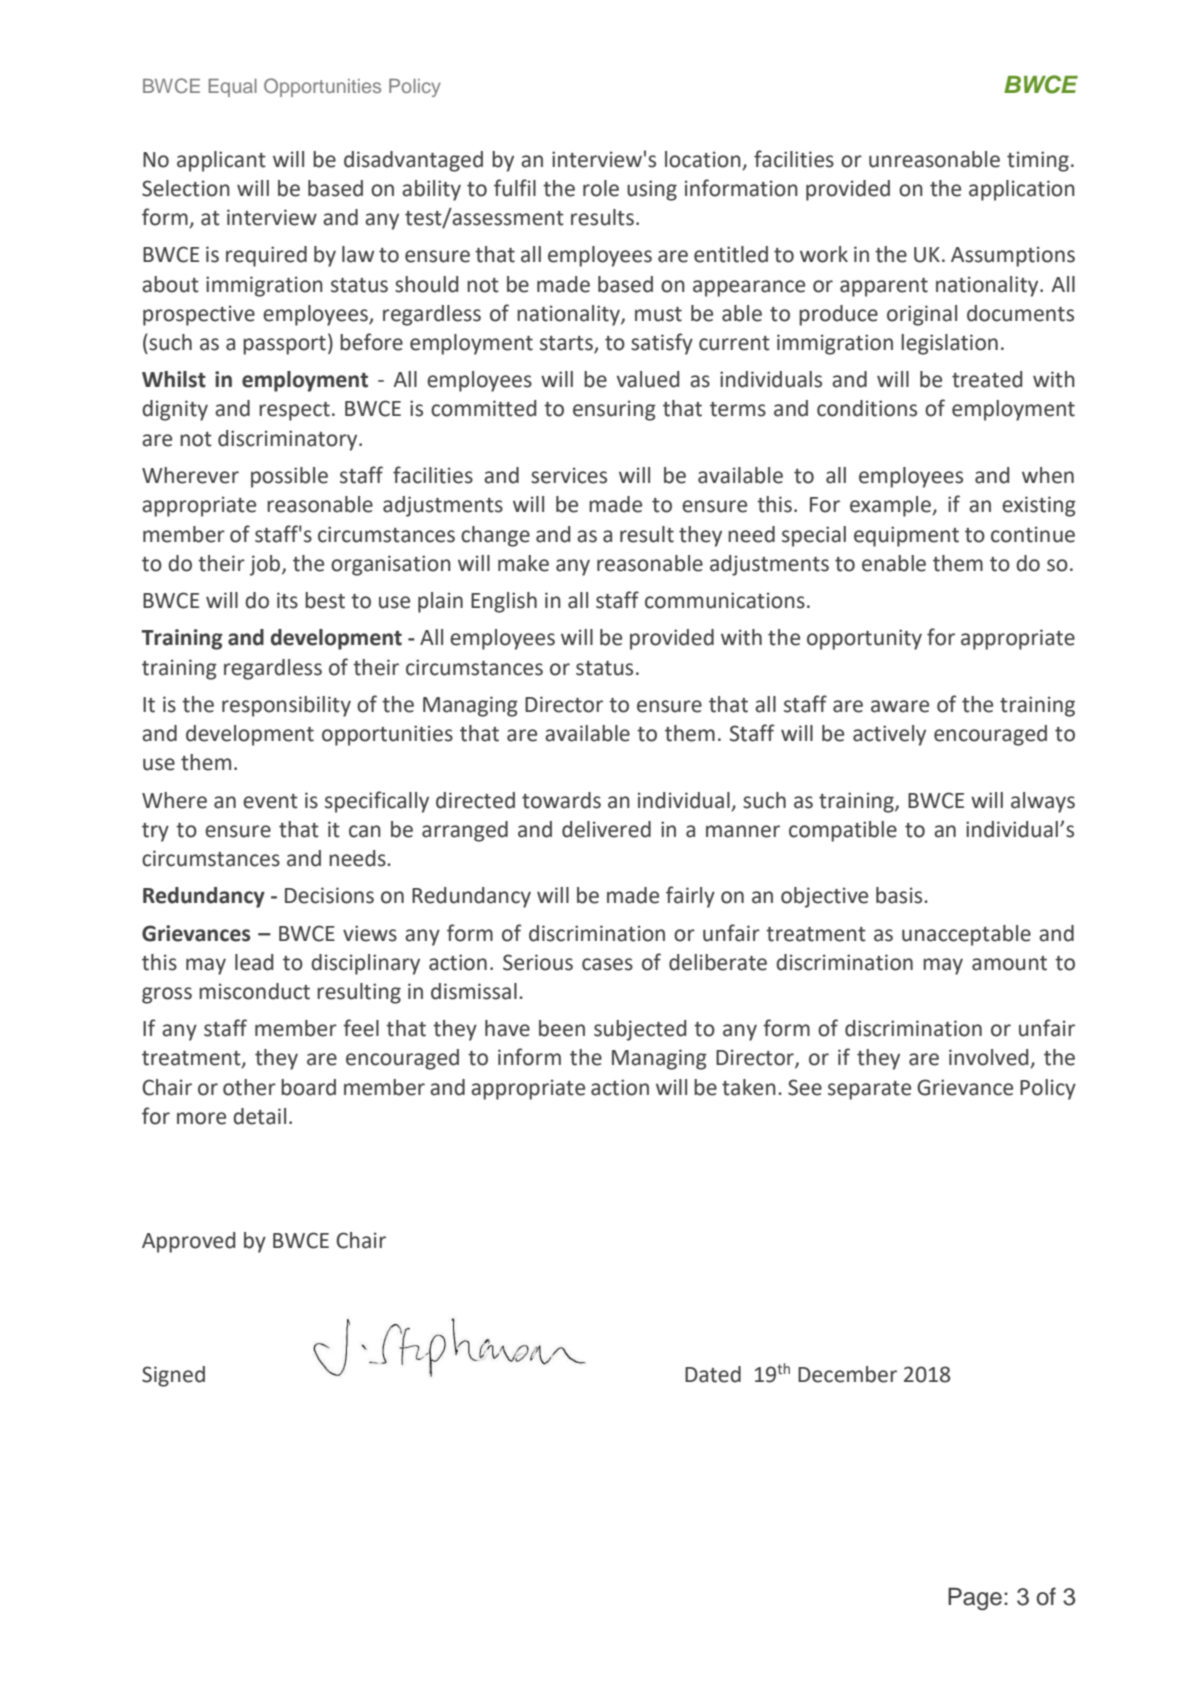  What do you see at coordinates (606, 829) in the image?
I see `delivered` at bounding box center [606, 829].
